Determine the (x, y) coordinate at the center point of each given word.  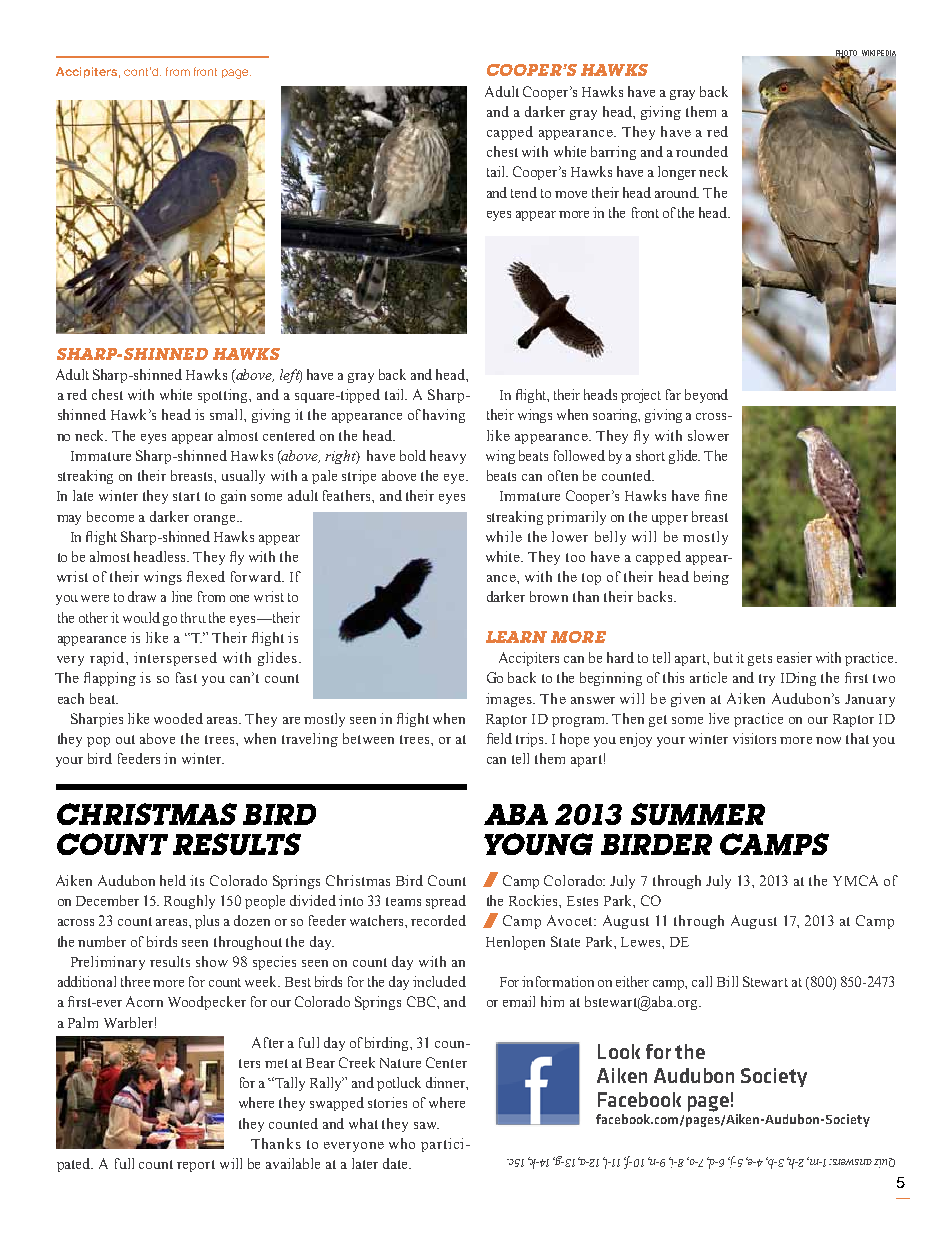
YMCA (855, 880)
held (173, 880)
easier (794, 657)
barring (613, 153)
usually (243, 477)
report (196, 1166)
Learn (516, 637)
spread (446, 902)
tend (524, 192)
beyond (706, 396)
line (182, 596)
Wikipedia (879, 54)
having (444, 416)
